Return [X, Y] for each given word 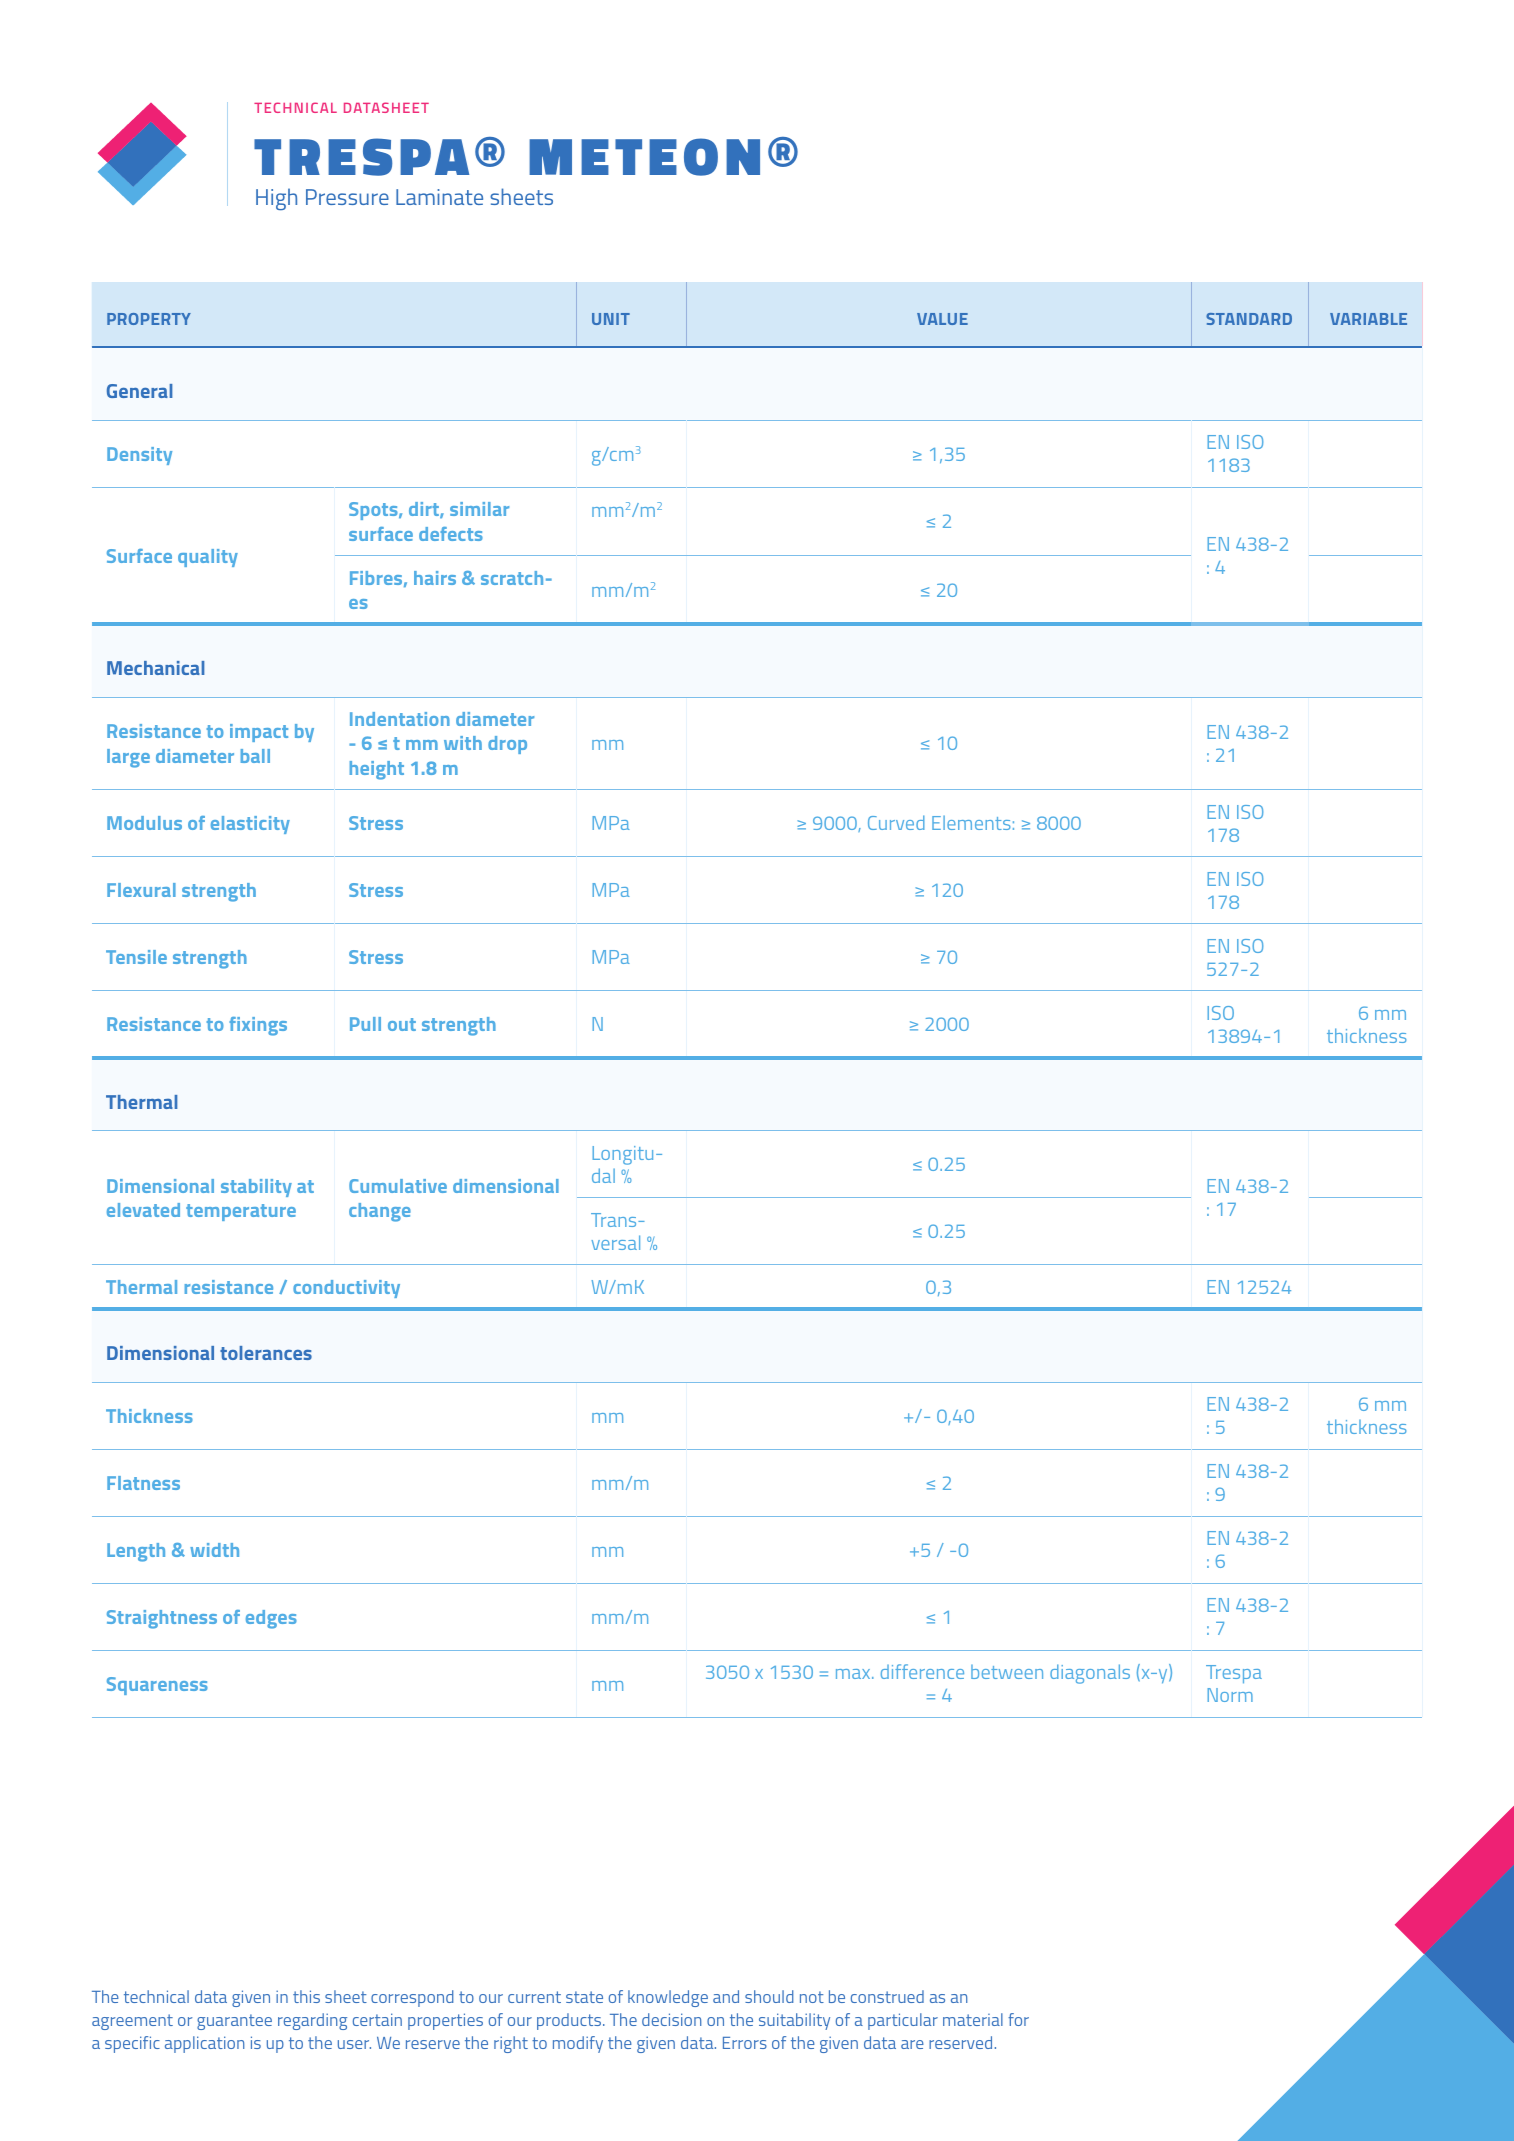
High [276, 199]
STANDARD [1249, 319]
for [1018, 2019]
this [306, 1996]
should [769, 1996]
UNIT [611, 319]
